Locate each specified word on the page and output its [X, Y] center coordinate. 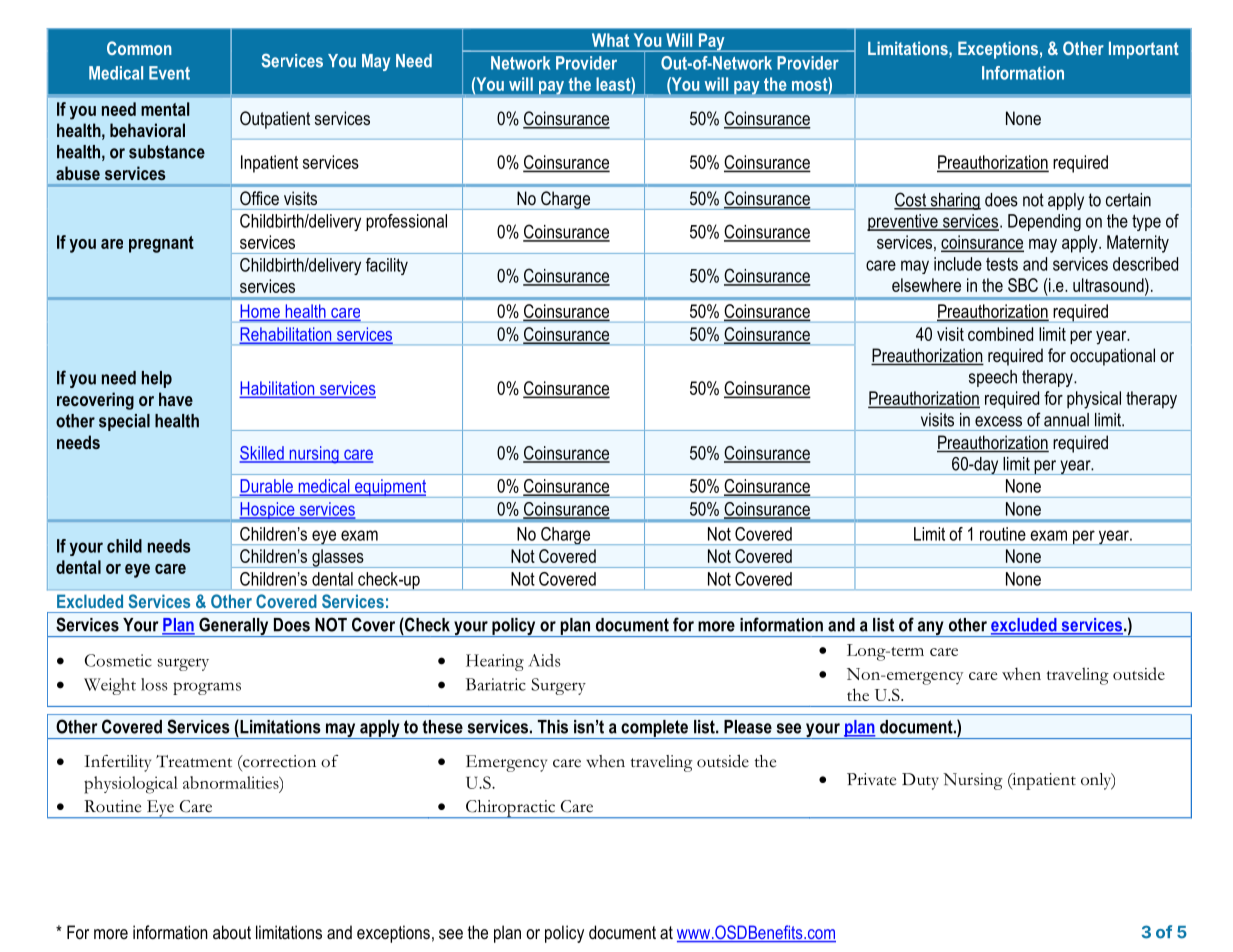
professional [406, 222]
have [176, 399]
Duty [920, 781]
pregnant [161, 244]
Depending [1044, 222]
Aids [544, 660]
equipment [391, 488]
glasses [338, 558]
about [232, 932]
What [610, 40]
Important [1144, 50]
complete [654, 729]
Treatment [194, 761]
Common [139, 48]
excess [998, 421]
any [930, 629]
